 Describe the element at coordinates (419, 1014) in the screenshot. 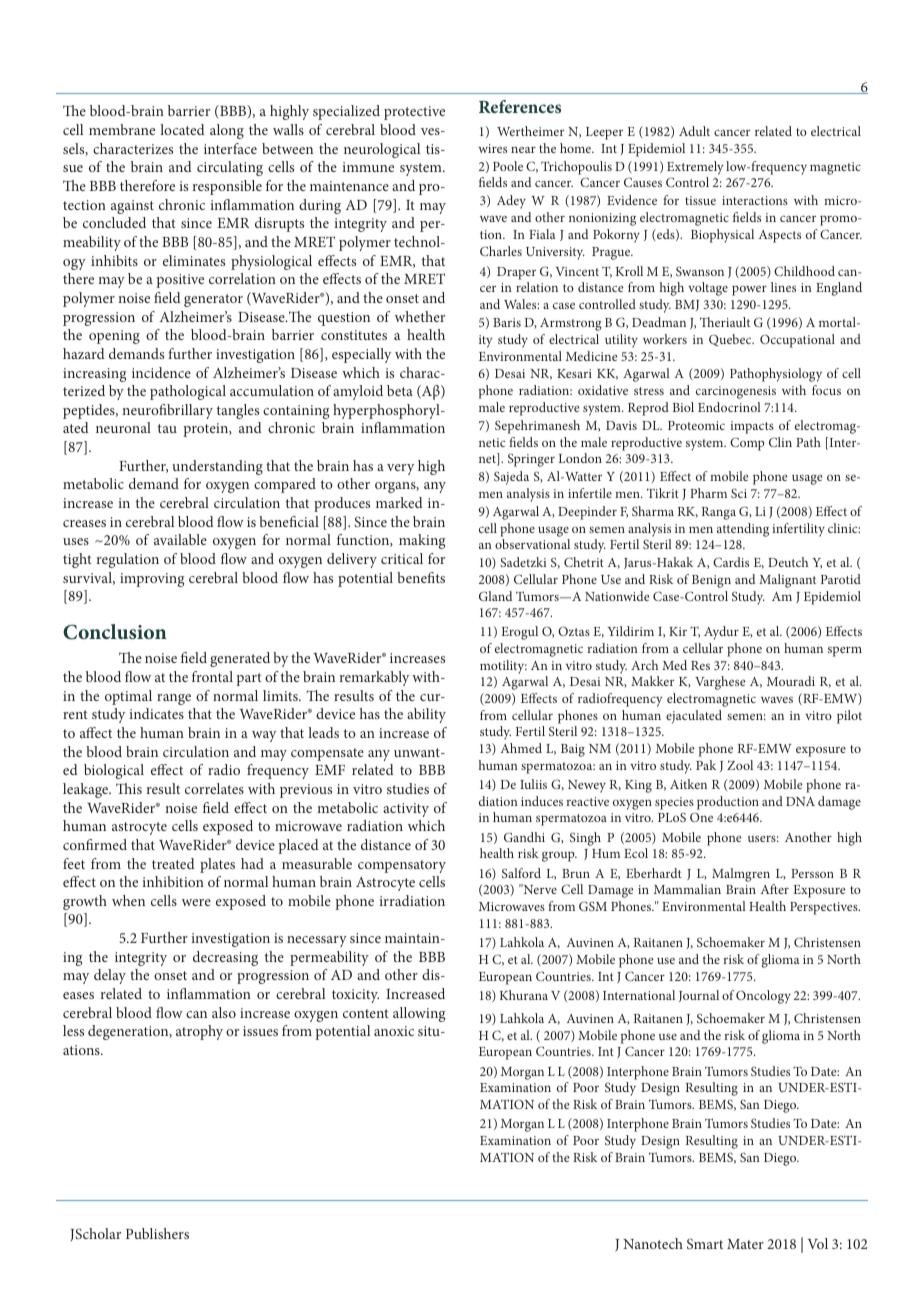

I see `allowing` at that location.
